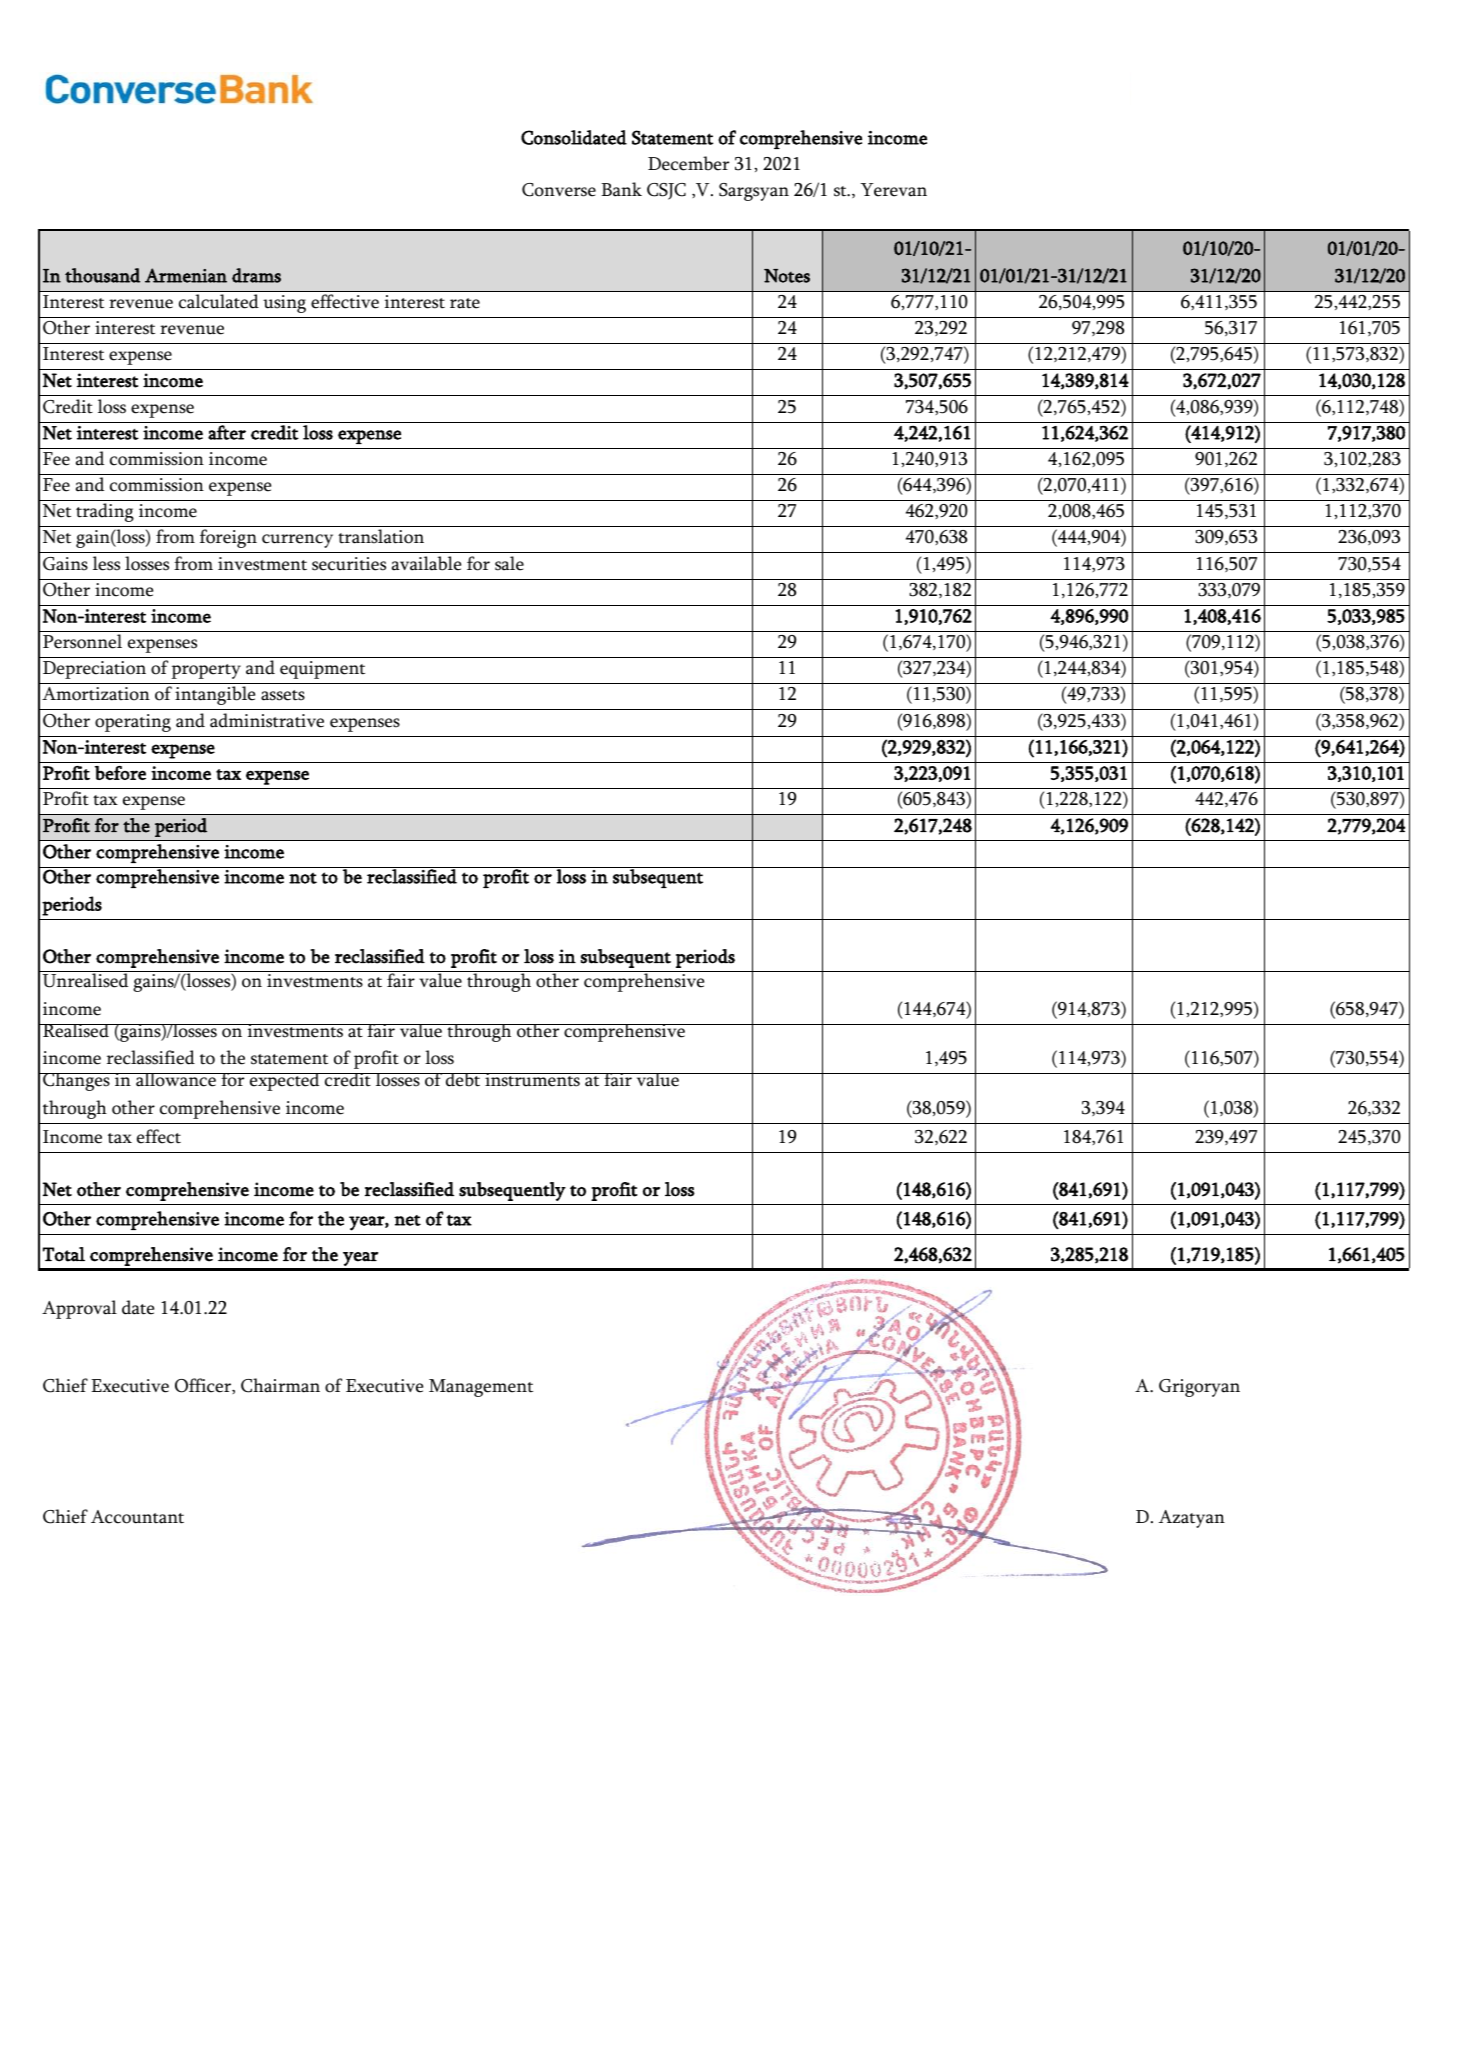 This screenshot has width=1459, height=2063. Describe the element at coordinates (688, 163) in the screenshot. I see `December` at that location.
